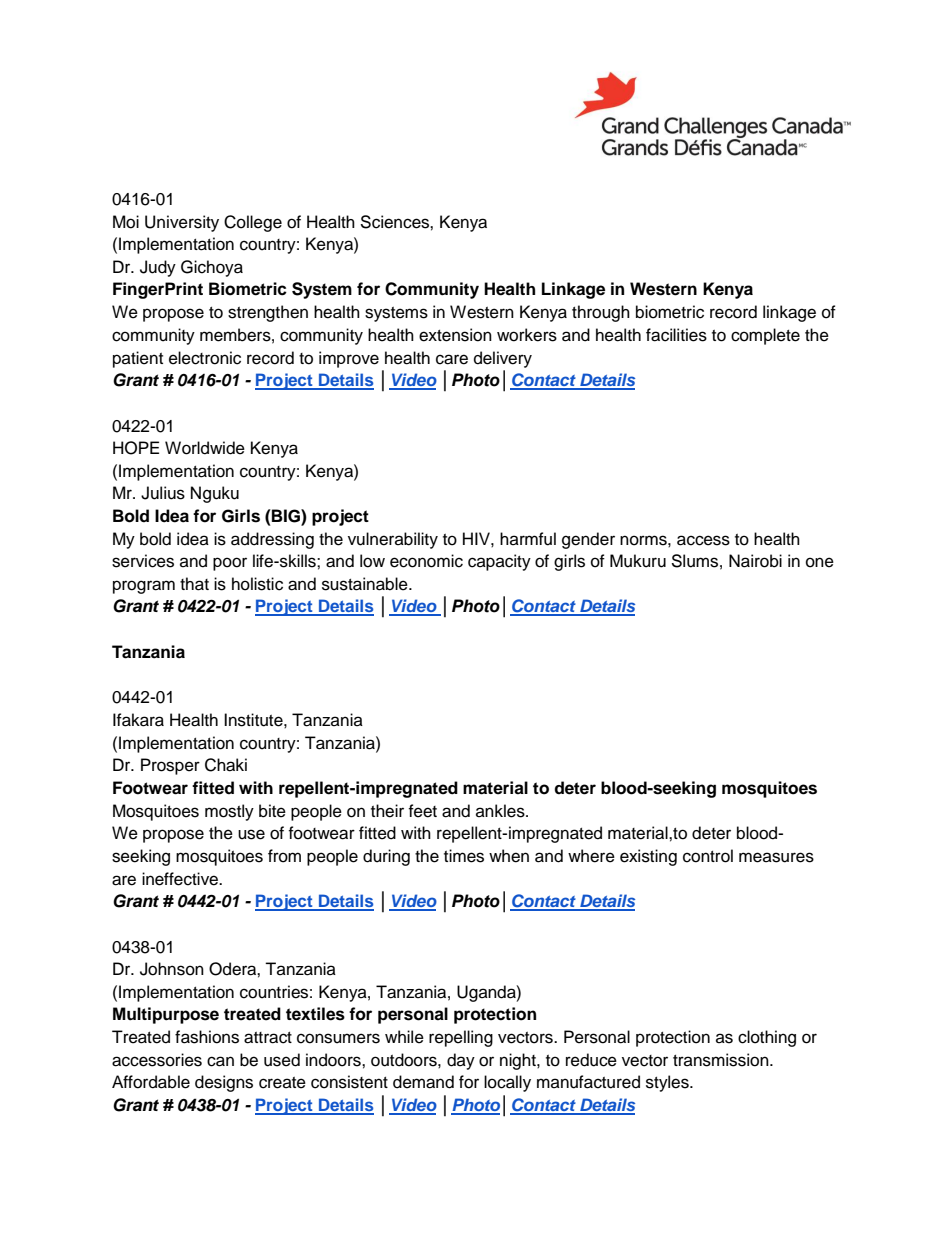 This screenshot has height=1233, width=952. Describe the element at coordinates (708, 856) in the screenshot. I see `control` at that location.
